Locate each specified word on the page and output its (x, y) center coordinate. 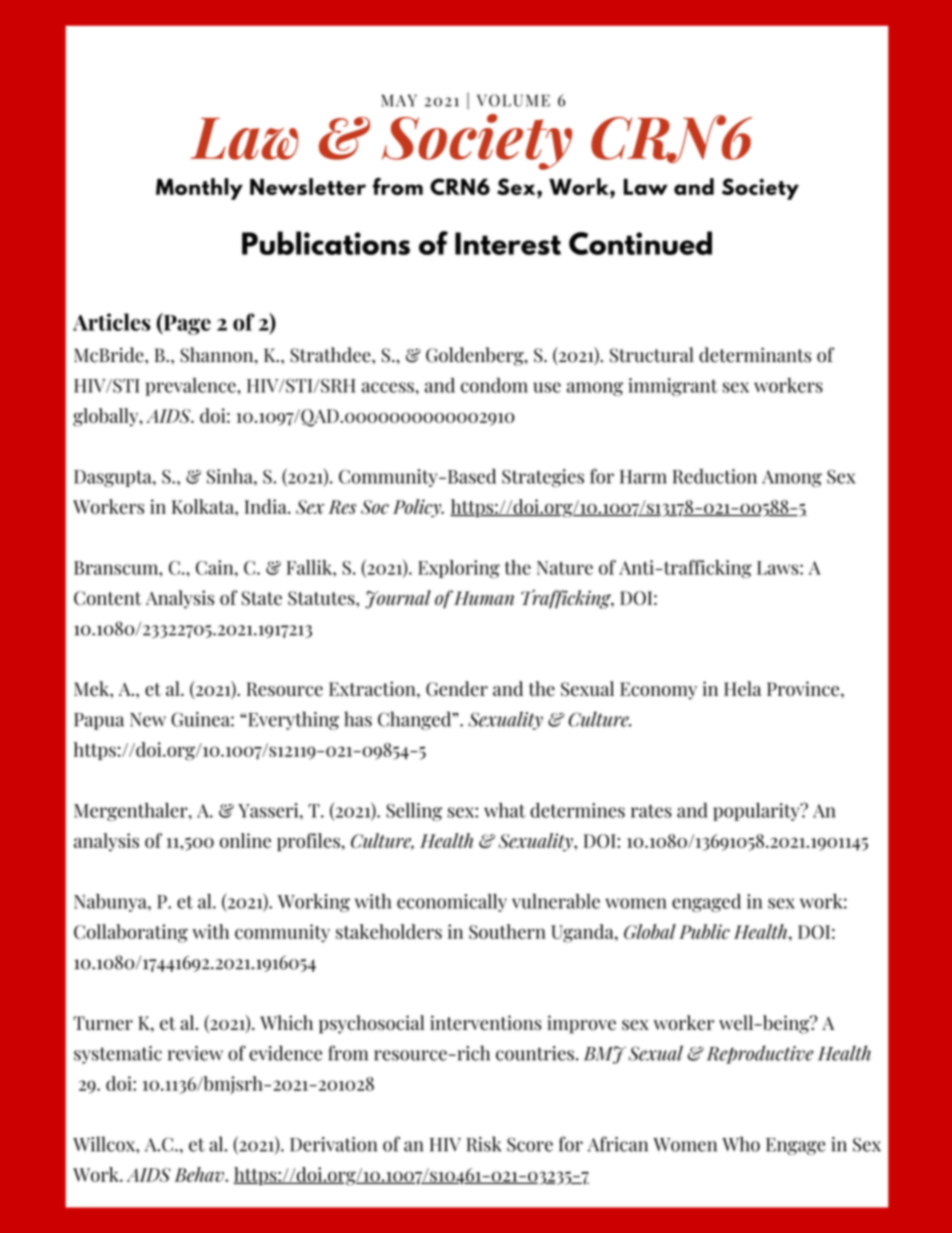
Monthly (199, 189)
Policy (418, 508)
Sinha (231, 476)
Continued (640, 243)
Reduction (715, 476)
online (245, 840)
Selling (414, 812)
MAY (399, 100)
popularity (757, 812)
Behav (200, 1174)
